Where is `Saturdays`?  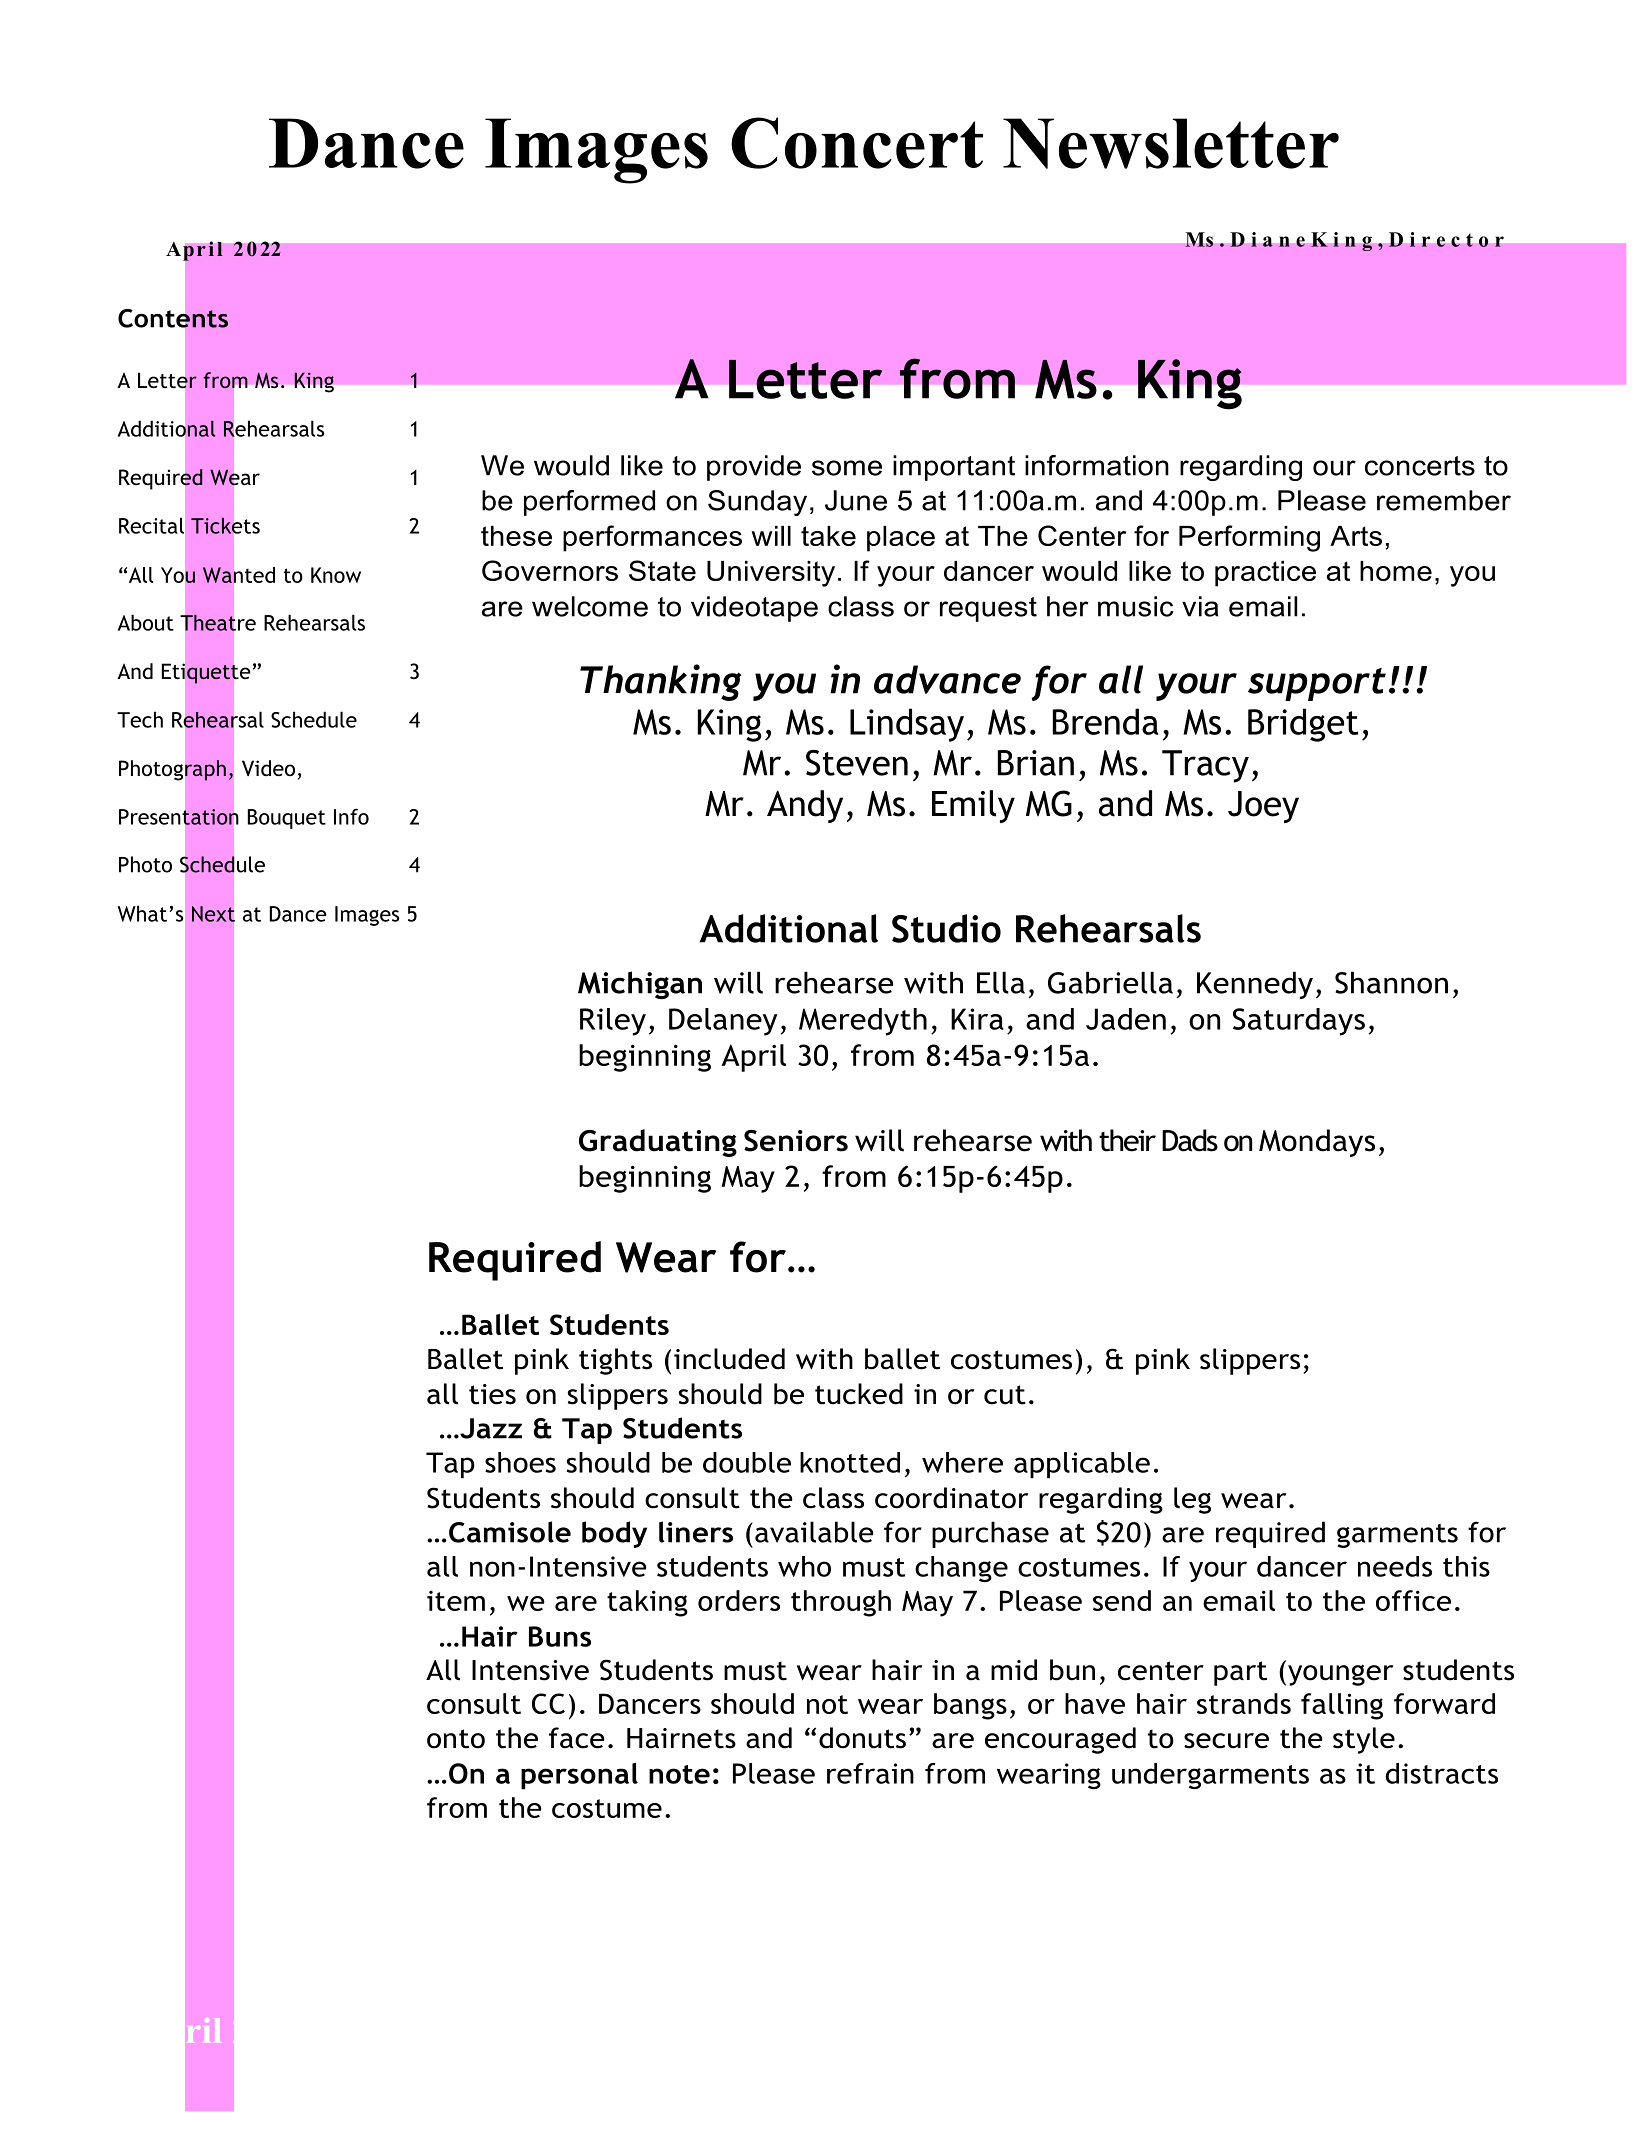
Saturdays is located at coordinates (1299, 1022).
